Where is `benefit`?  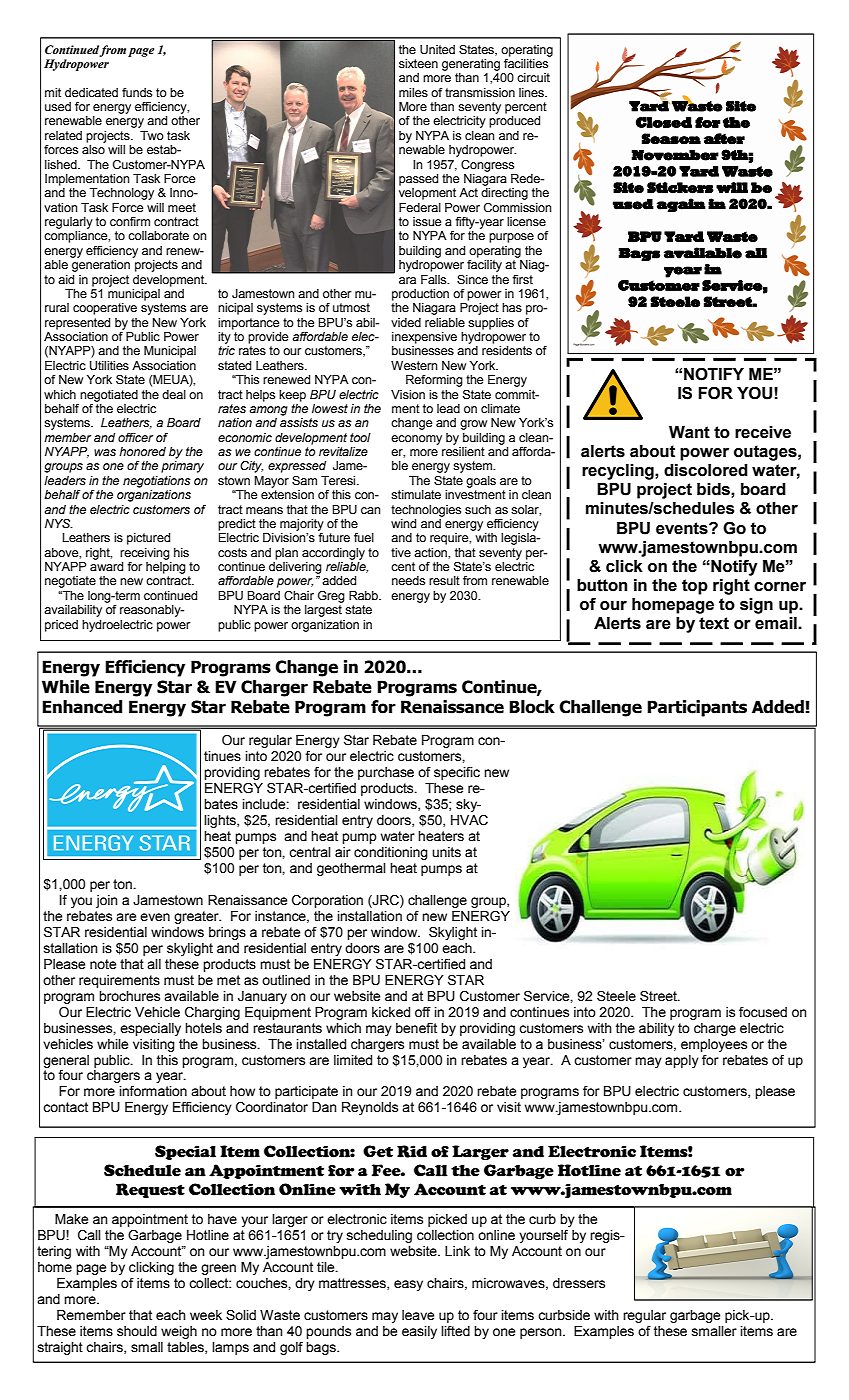
benefit is located at coordinates (416, 1028).
